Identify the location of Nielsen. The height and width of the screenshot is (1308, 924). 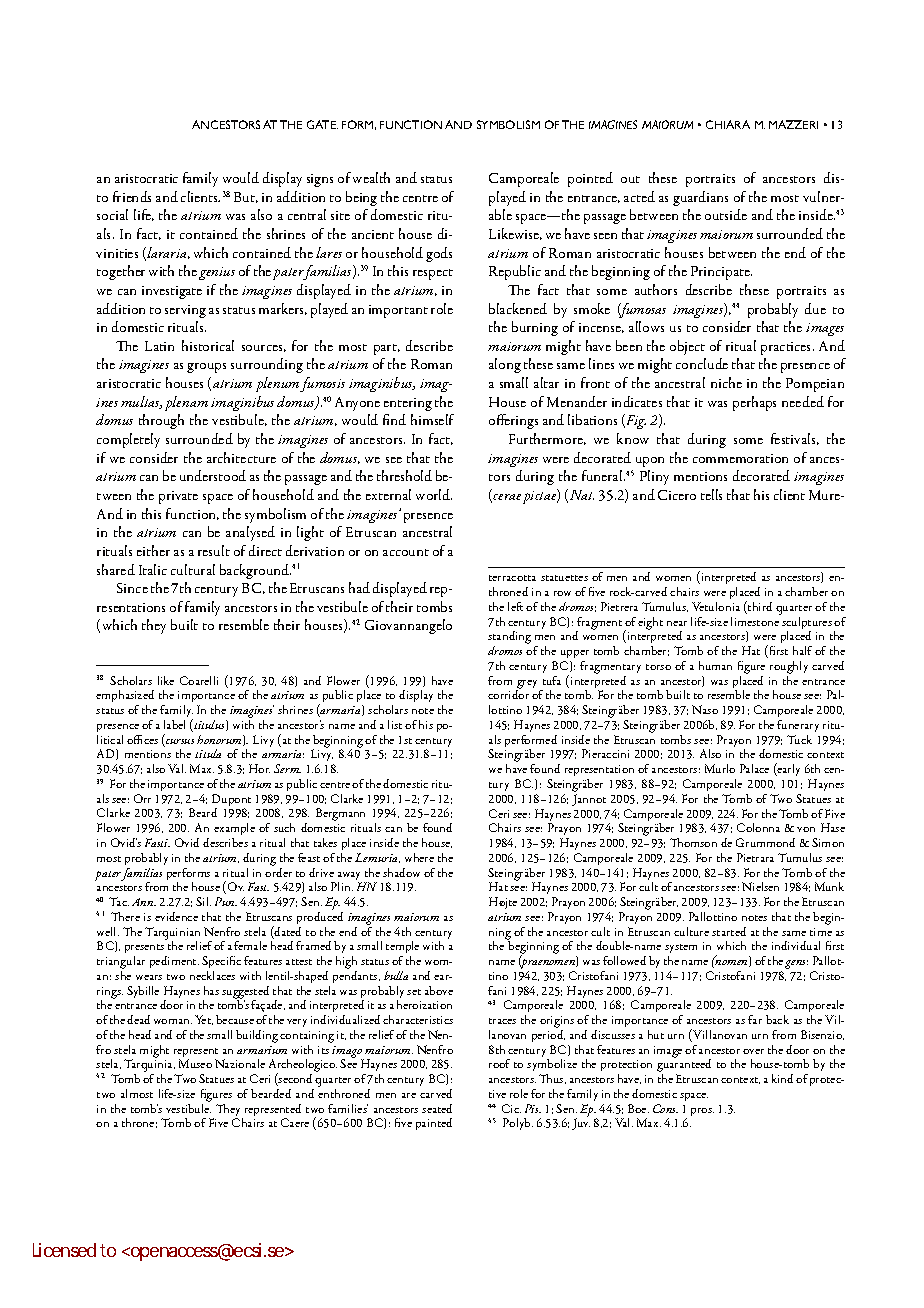
(760, 886).
